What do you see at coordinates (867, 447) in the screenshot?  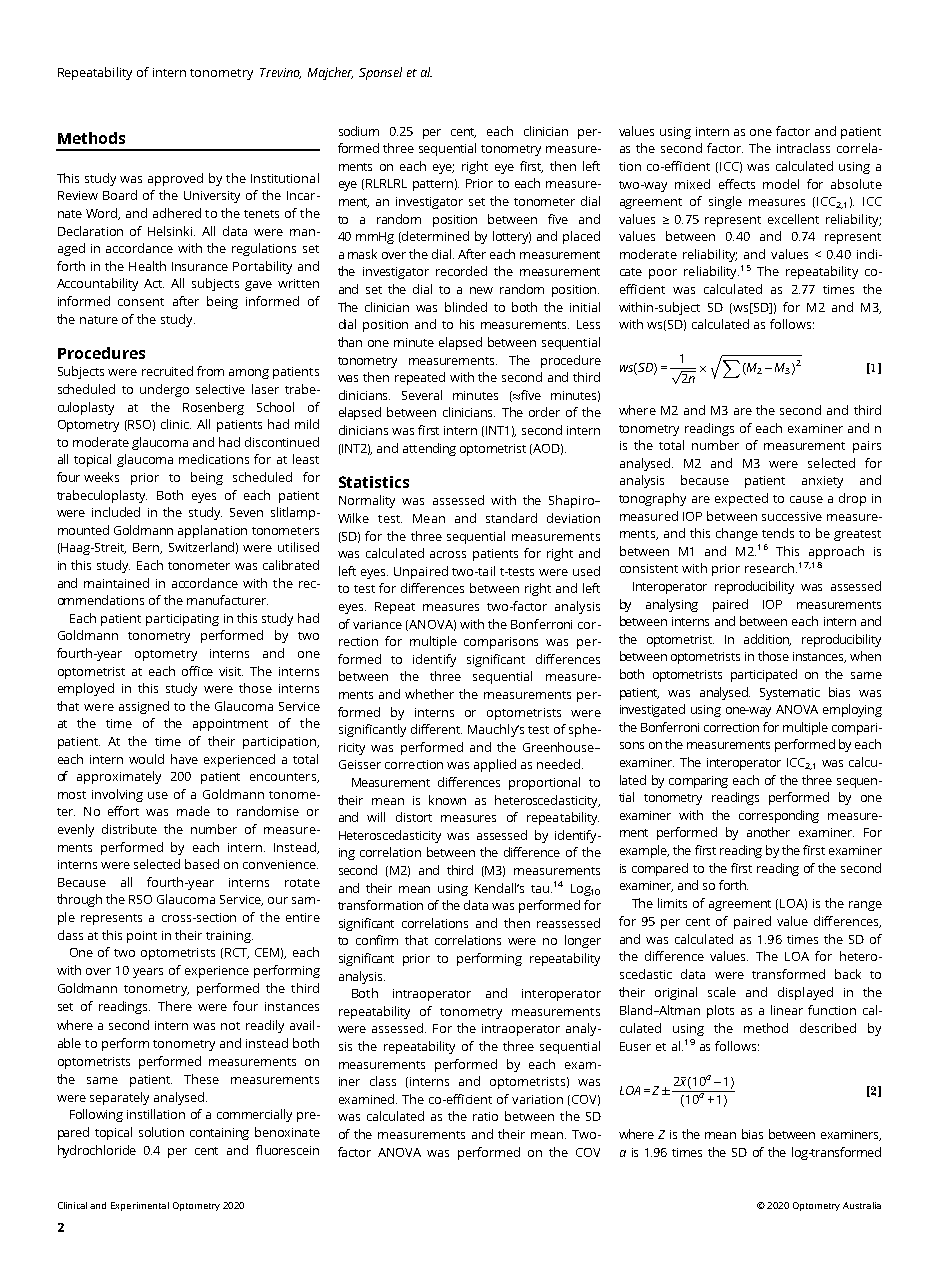 I see `pairs` at bounding box center [867, 447].
